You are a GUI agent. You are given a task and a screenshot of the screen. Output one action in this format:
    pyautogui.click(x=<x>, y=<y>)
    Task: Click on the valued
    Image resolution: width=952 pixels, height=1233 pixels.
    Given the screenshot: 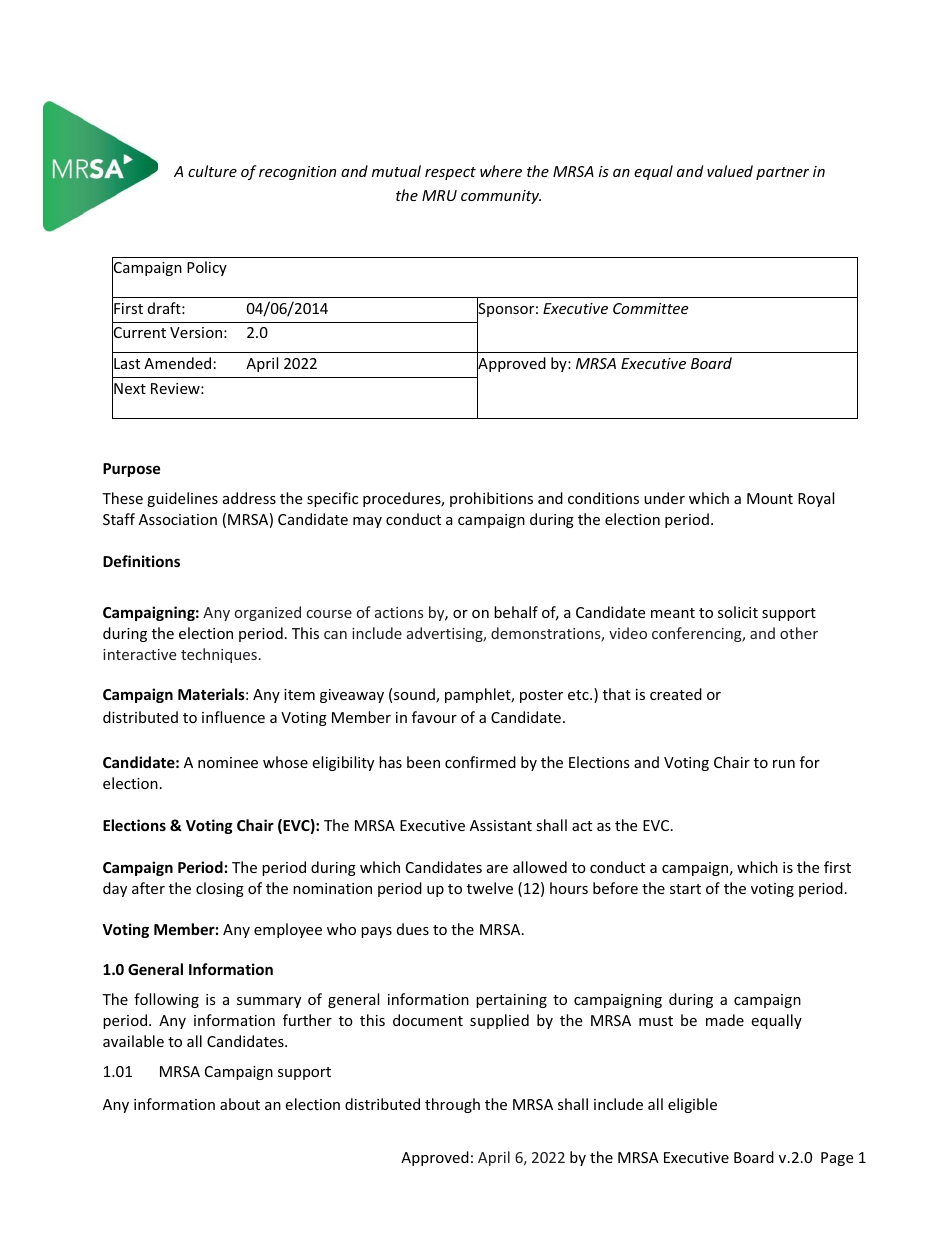 What is the action you would take?
    pyautogui.click(x=730, y=171)
